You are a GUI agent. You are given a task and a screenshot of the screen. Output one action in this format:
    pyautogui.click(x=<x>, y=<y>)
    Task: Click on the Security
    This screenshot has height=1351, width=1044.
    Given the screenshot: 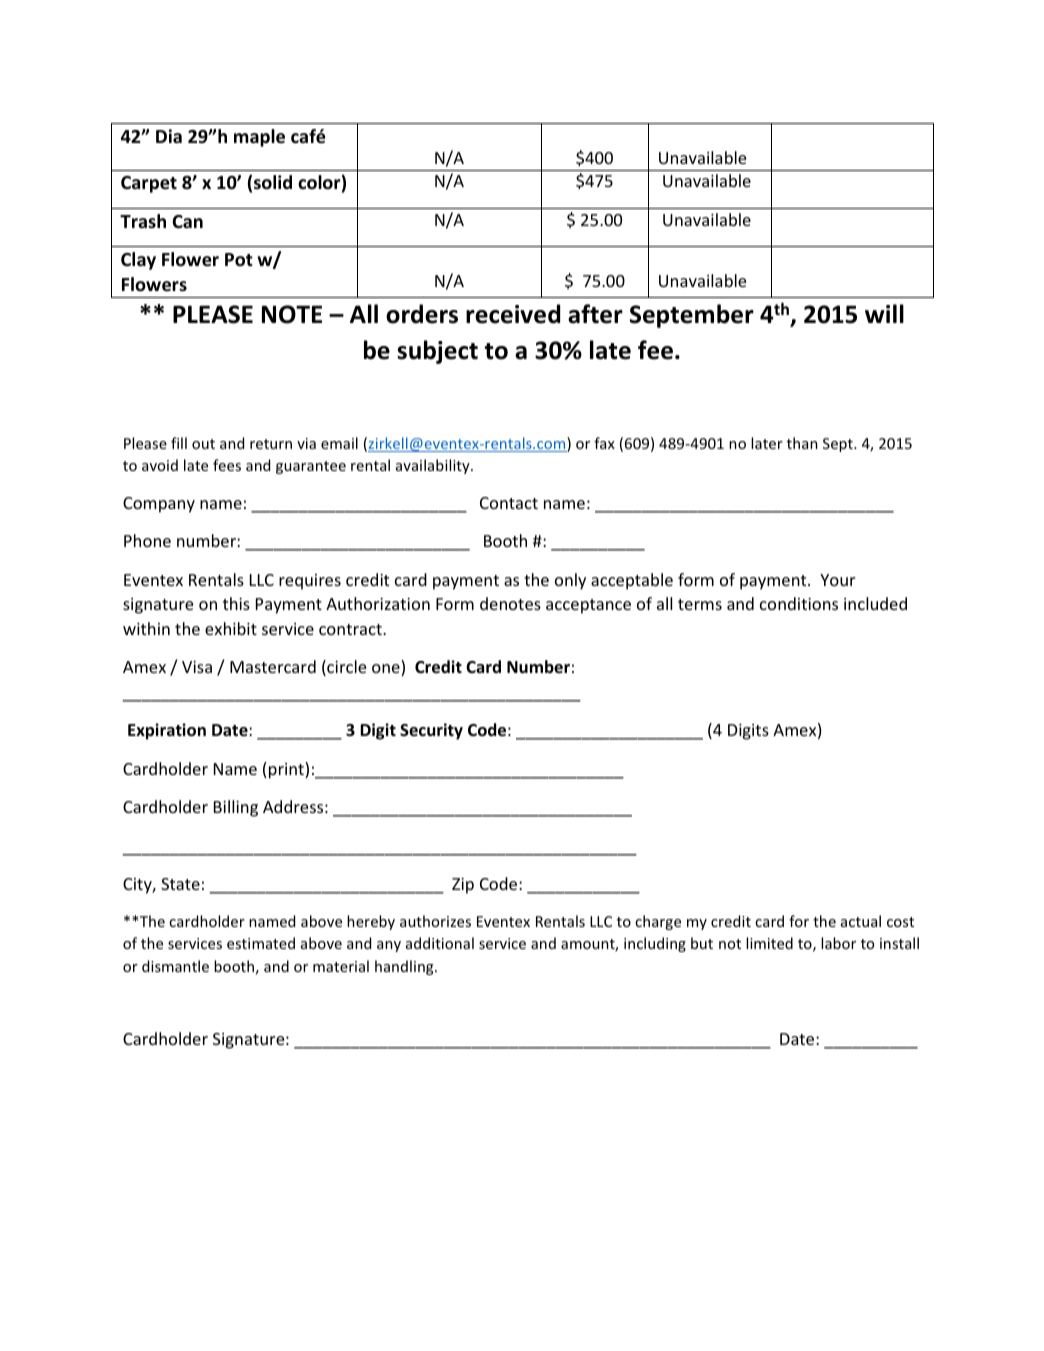 What is the action you would take?
    pyautogui.click(x=431, y=731)
